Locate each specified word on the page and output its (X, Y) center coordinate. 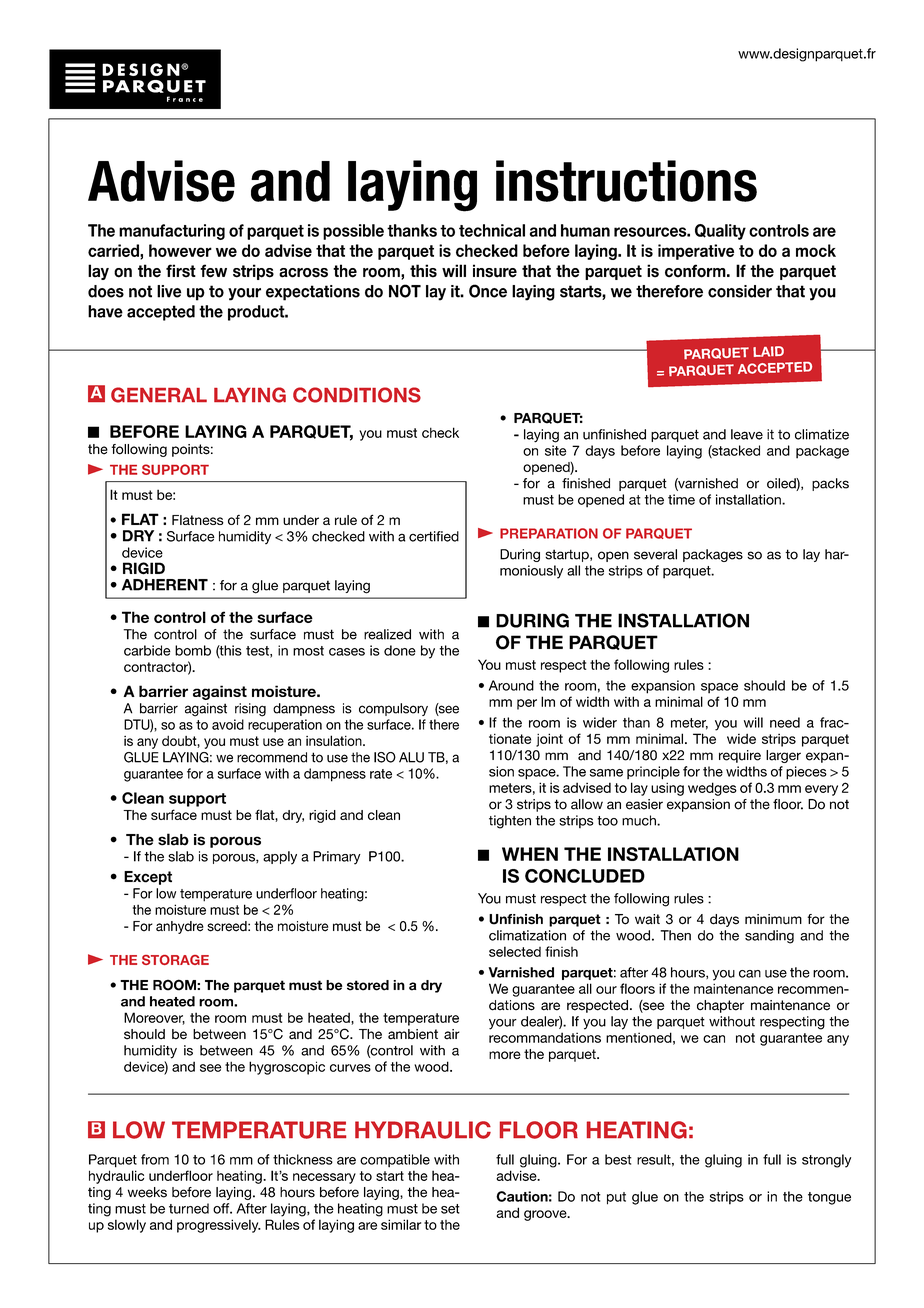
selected (515, 951)
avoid (228, 724)
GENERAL (159, 395)
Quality (720, 232)
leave (747, 434)
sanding (769, 937)
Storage (175, 960)
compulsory (393, 709)
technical (492, 230)
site (555, 450)
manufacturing (172, 232)
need (785, 722)
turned (189, 1208)
